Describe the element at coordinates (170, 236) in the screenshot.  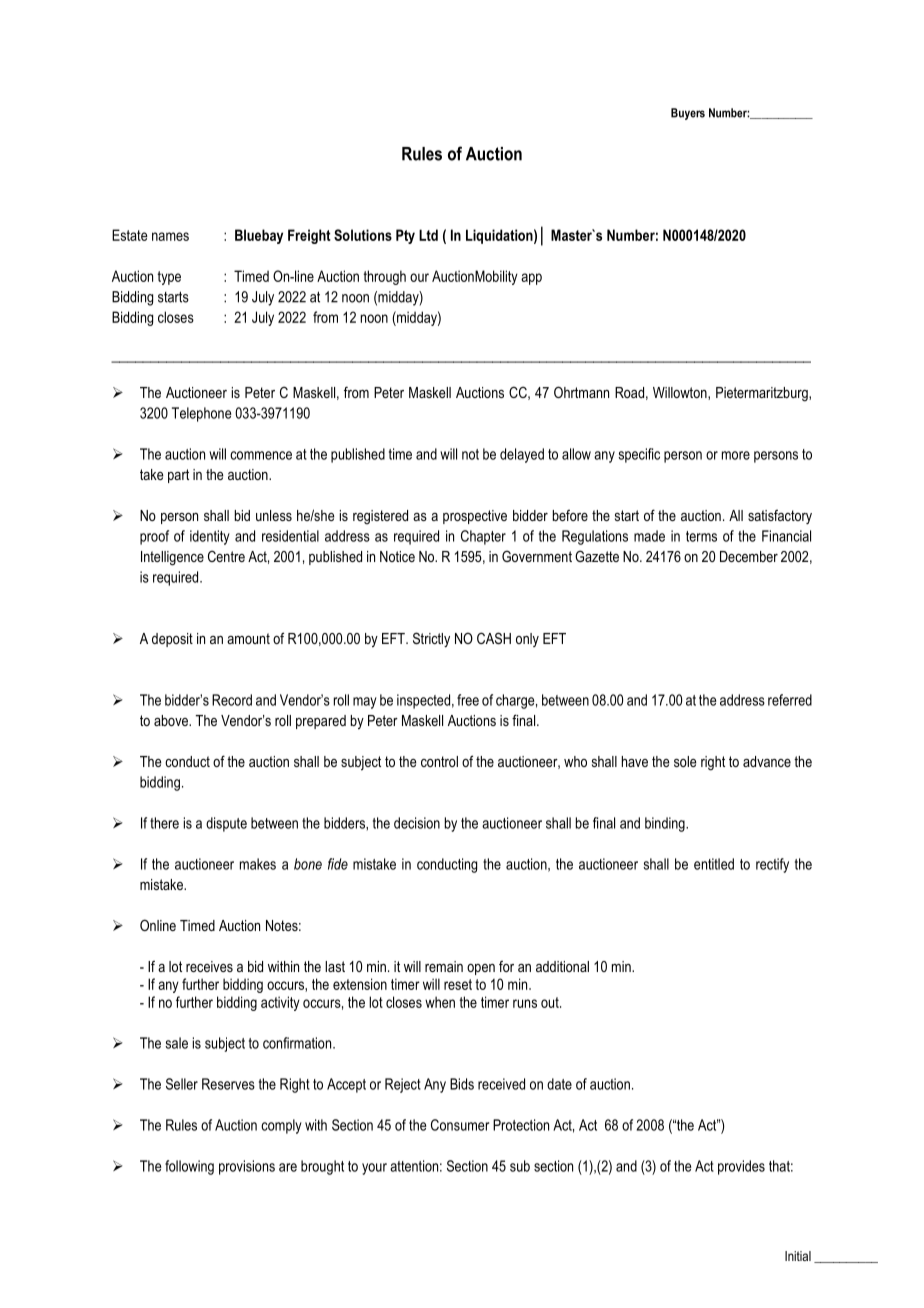
I see `names` at that location.
